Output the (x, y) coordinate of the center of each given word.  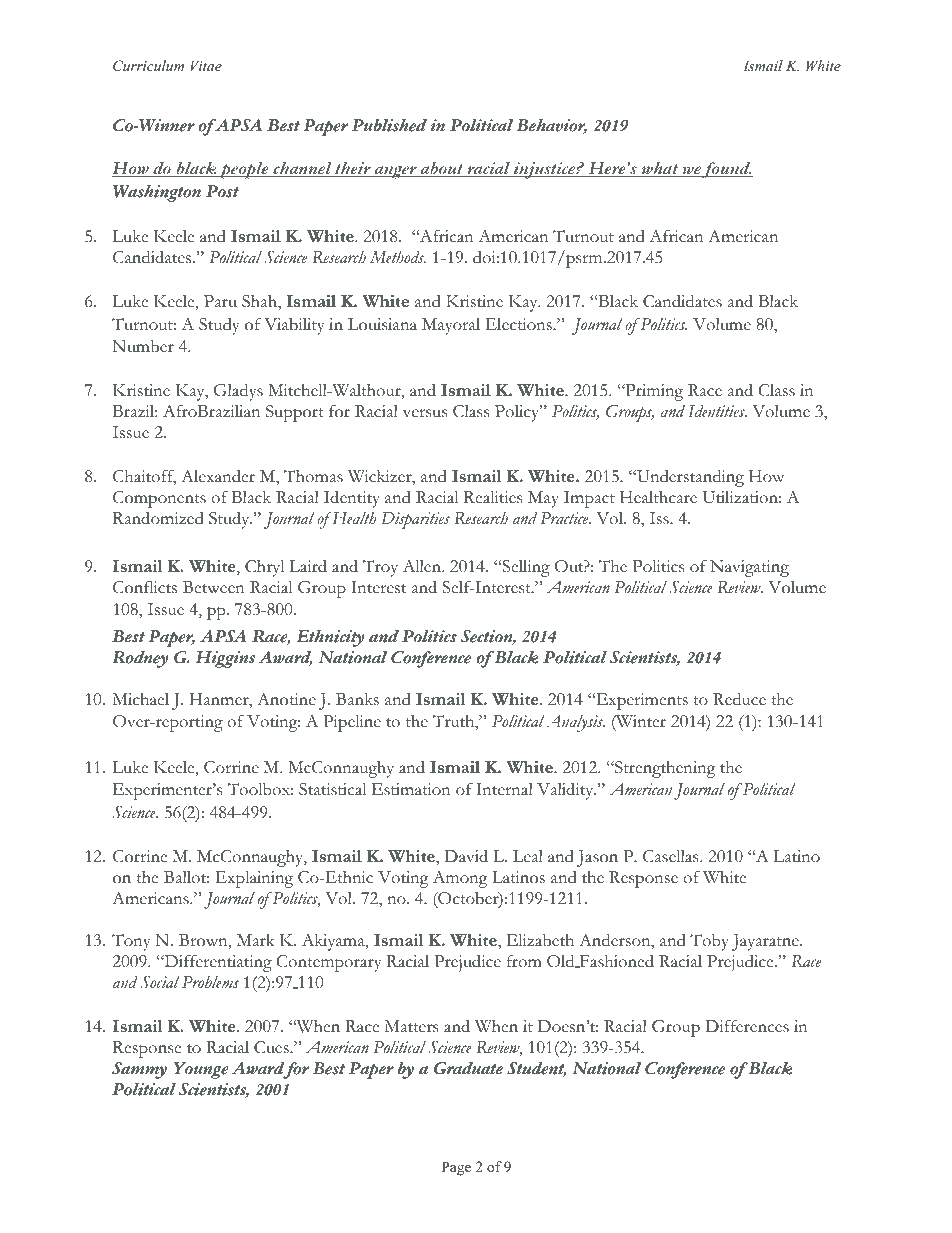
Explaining (254, 879)
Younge (201, 1070)
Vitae (206, 65)
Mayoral (451, 326)
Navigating (749, 568)
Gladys (238, 392)
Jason (597, 858)
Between (214, 587)
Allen (423, 566)
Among (460, 879)
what (660, 169)
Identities (717, 411)
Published (389, 125)
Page (456, 1168)
